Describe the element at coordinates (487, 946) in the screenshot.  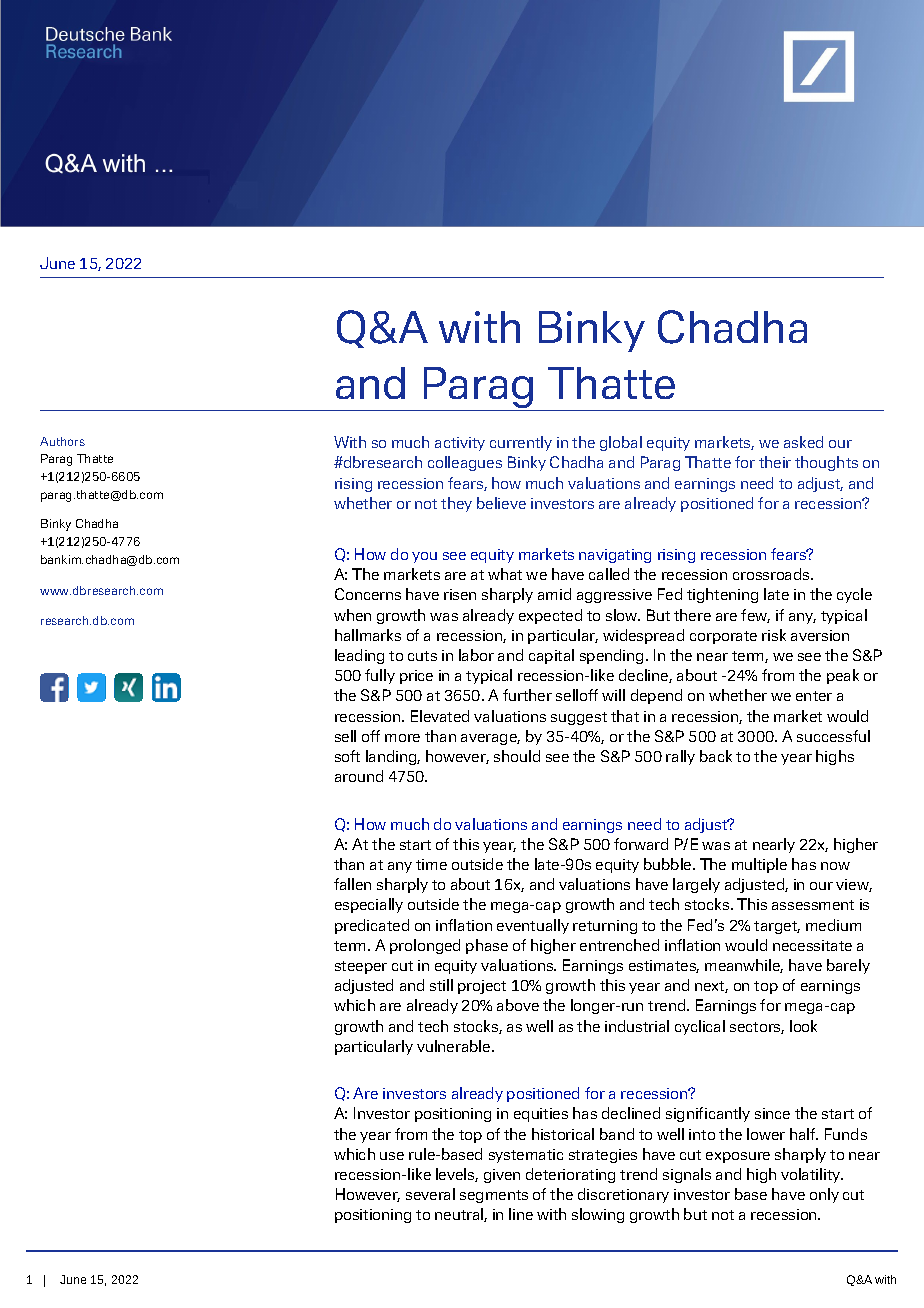
I see `phase` at that location.
